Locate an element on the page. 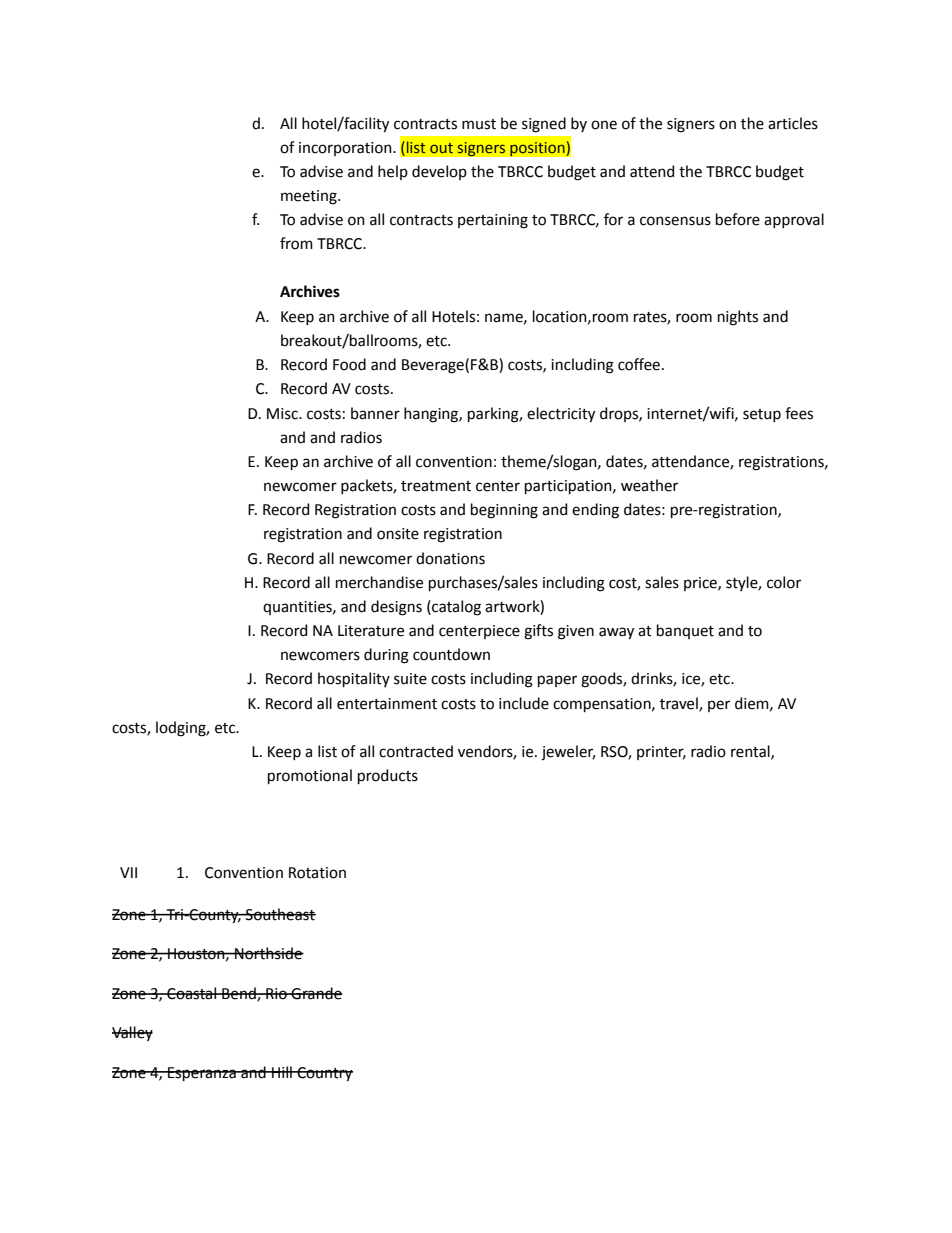 Image resolution: width=952 pixels, height=1233 pixels. weather is located at coordinates (649, 485).
